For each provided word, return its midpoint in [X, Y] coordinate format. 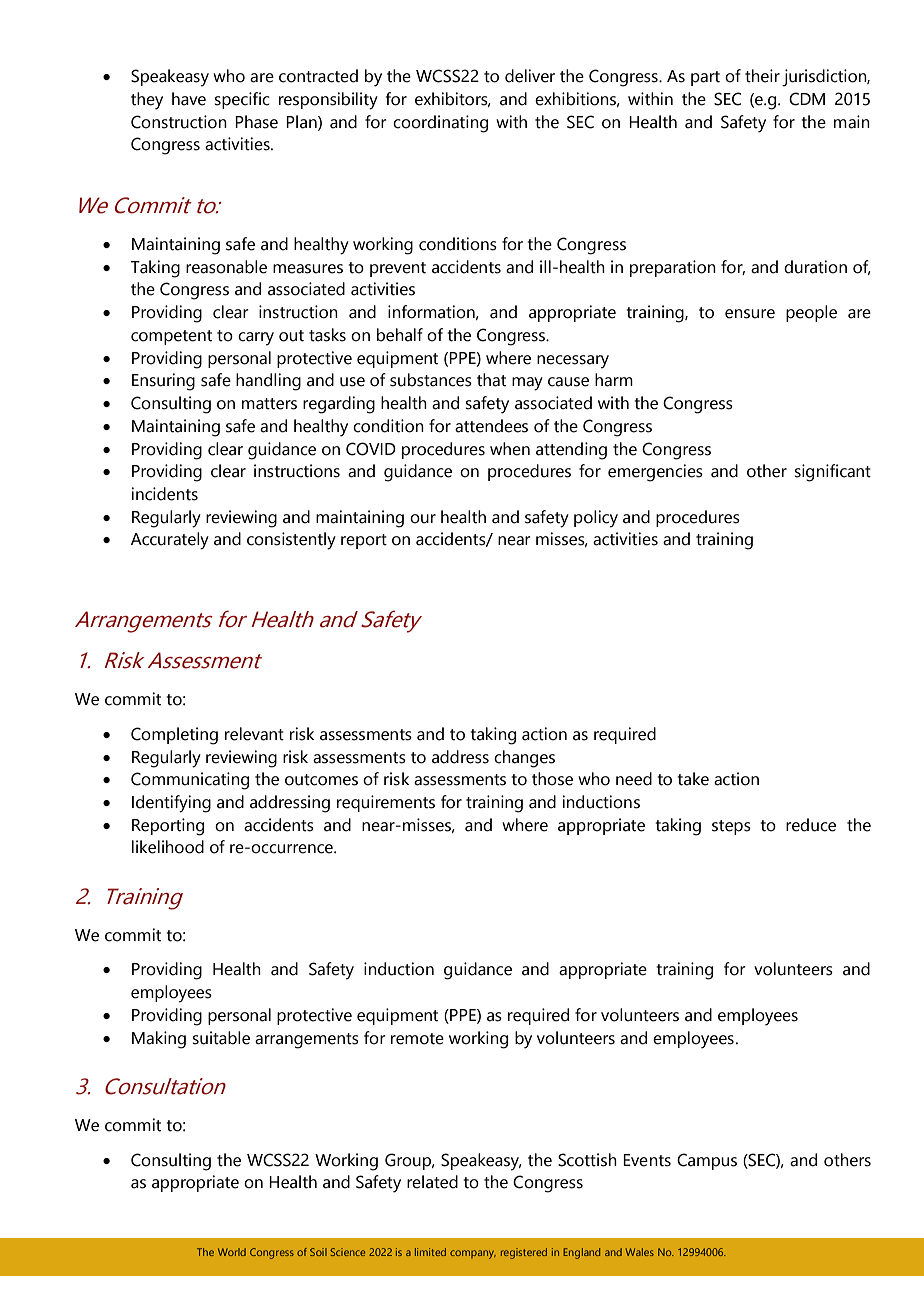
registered [524, 1253]
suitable [221, 1038]
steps [731, 827]
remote [417, 1039]
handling [268, 382]
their [762, 76]
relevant [254, 734]
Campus [707, 1161]
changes [524, 759]
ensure [750, 314]
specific [242, 100]
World [232, 1252]
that [491, 380]
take [693, 779]
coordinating [440, 124]
